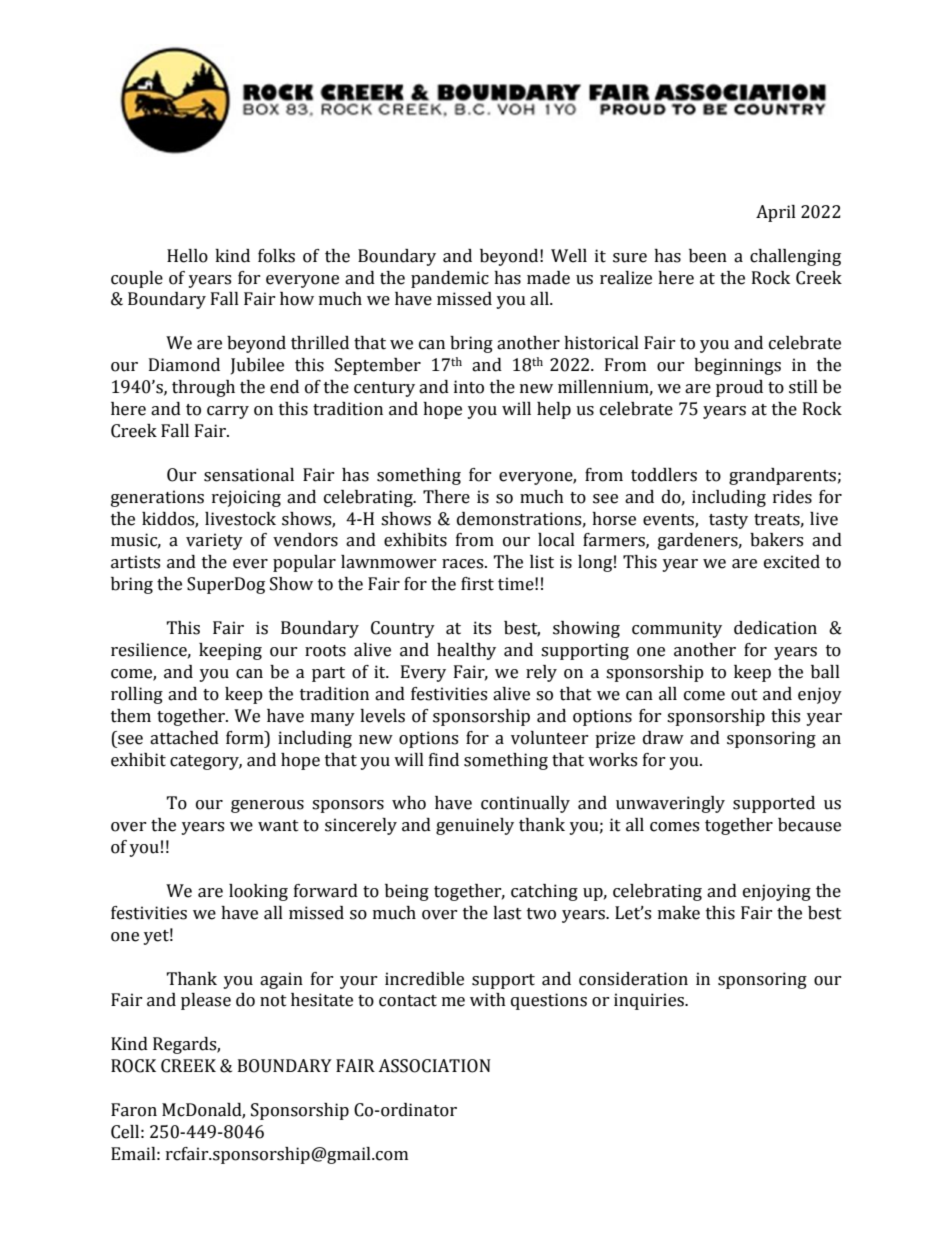 Image resolution: width=952 pixels, height=1233 pixels. I want to click on Hello, so click(187, 256).
